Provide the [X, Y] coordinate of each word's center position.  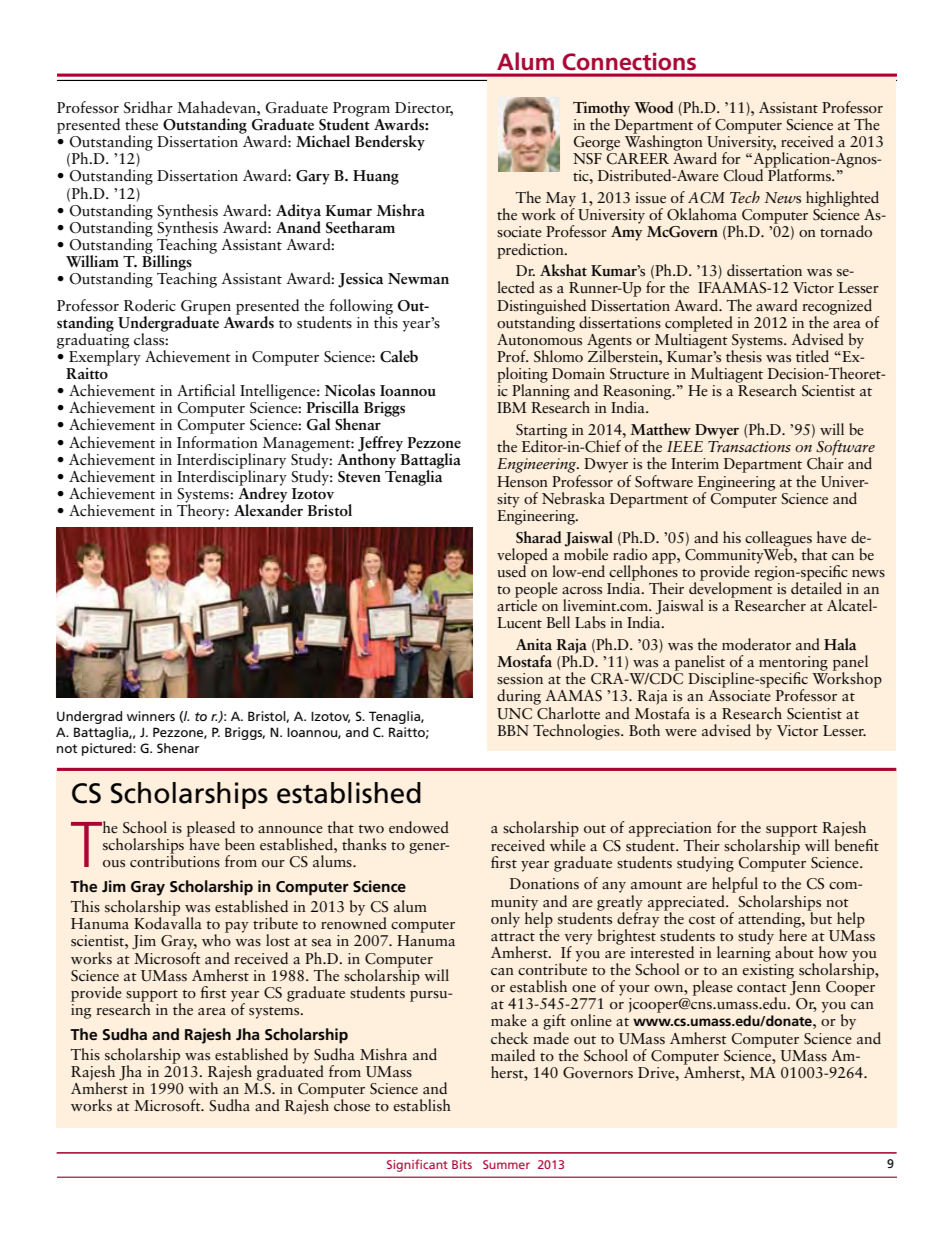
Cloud [745, 174]
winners [151, 716]
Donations [544, 884]
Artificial [206, 390]
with [203, 1088]
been [240, 844]
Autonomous [539, 338]
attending [770, 921]
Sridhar [148, 107]
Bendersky [390, 143]
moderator [756, 644]
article [518, 604]
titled [812, 356]
